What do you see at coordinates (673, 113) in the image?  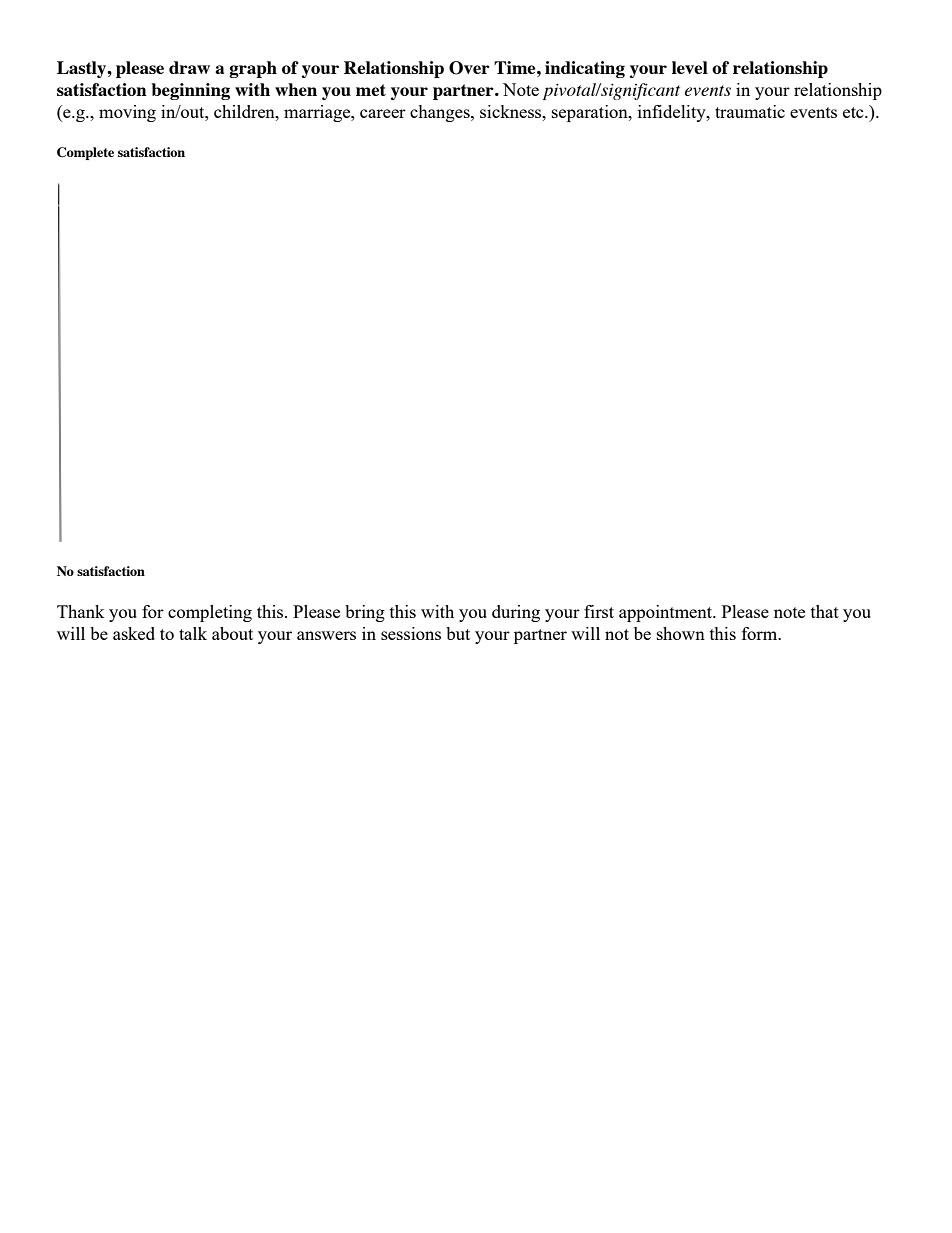 I see `infidelity` at bounding box center [673, 113].
